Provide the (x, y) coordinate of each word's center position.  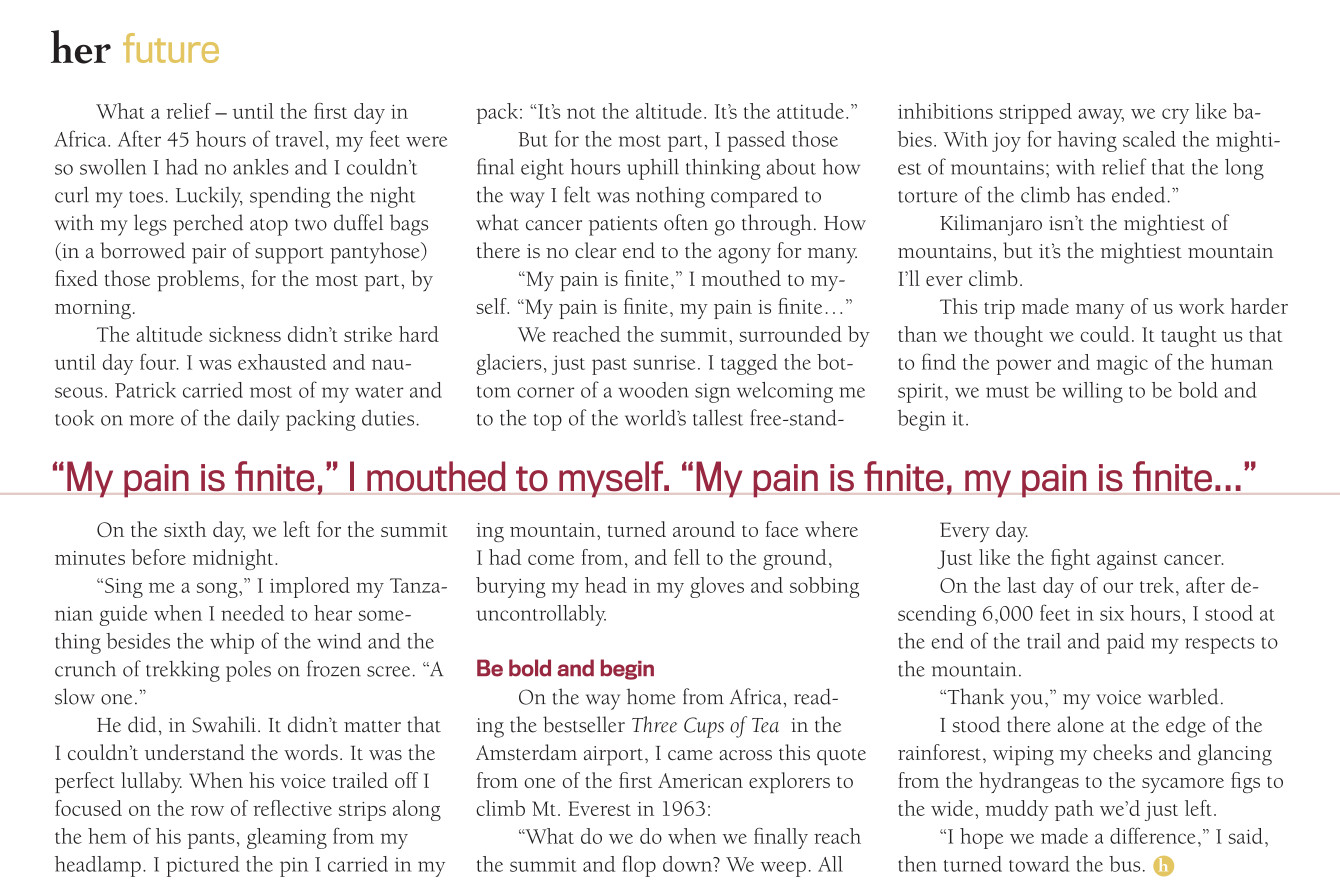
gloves (717, 587)
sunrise (664, 362)
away (1101, 116)
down (689, 864)
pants (211, 840)
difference (1152, 835)
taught (1189, 336)
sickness (245, 334)
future (171, 48)
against (1127, 560)
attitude (810, 111)
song (218, 590)
